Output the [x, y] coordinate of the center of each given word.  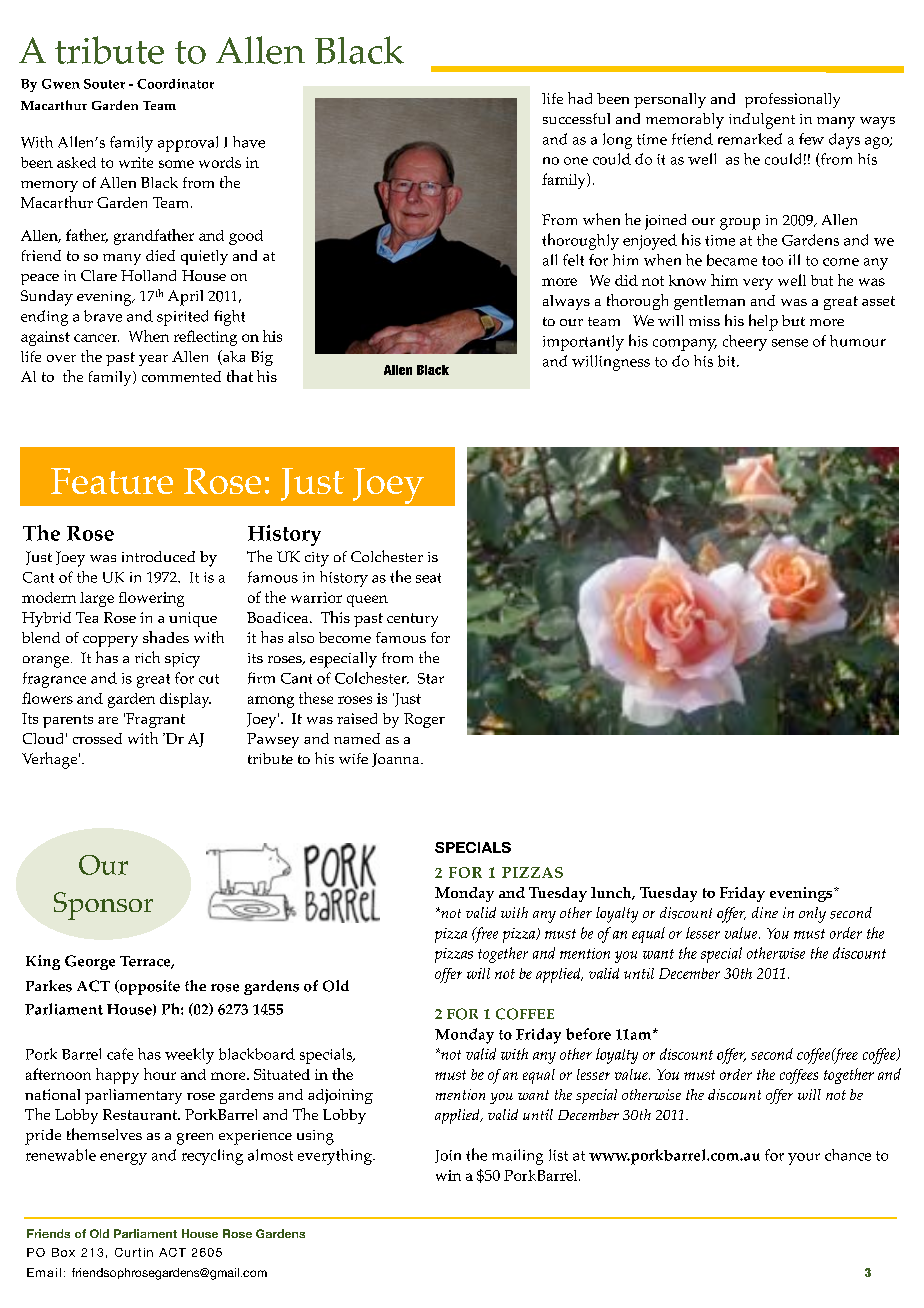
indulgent [762, 121]
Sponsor [103, 906]
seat [428, 578]
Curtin [134, 1252]
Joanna [397, 760]
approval [188, 144]
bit [728, 361]
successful [576, 118]
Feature [112, 481]
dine [765, 912]
